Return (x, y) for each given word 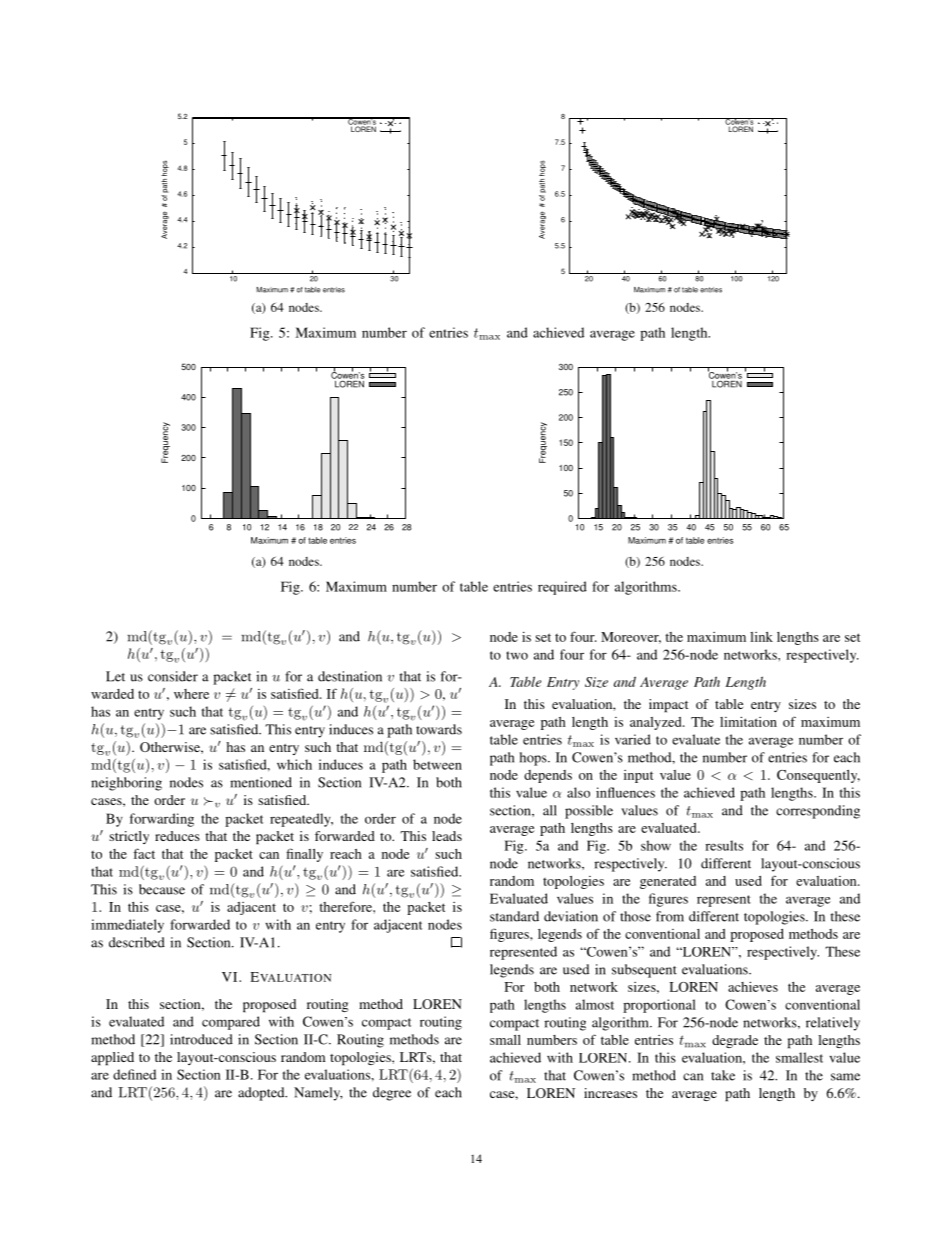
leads (447, 836)
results (724, 845)
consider (173, 676)
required (562, 588)
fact (144, 853)
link (761, 637)
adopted (262, 1094)
